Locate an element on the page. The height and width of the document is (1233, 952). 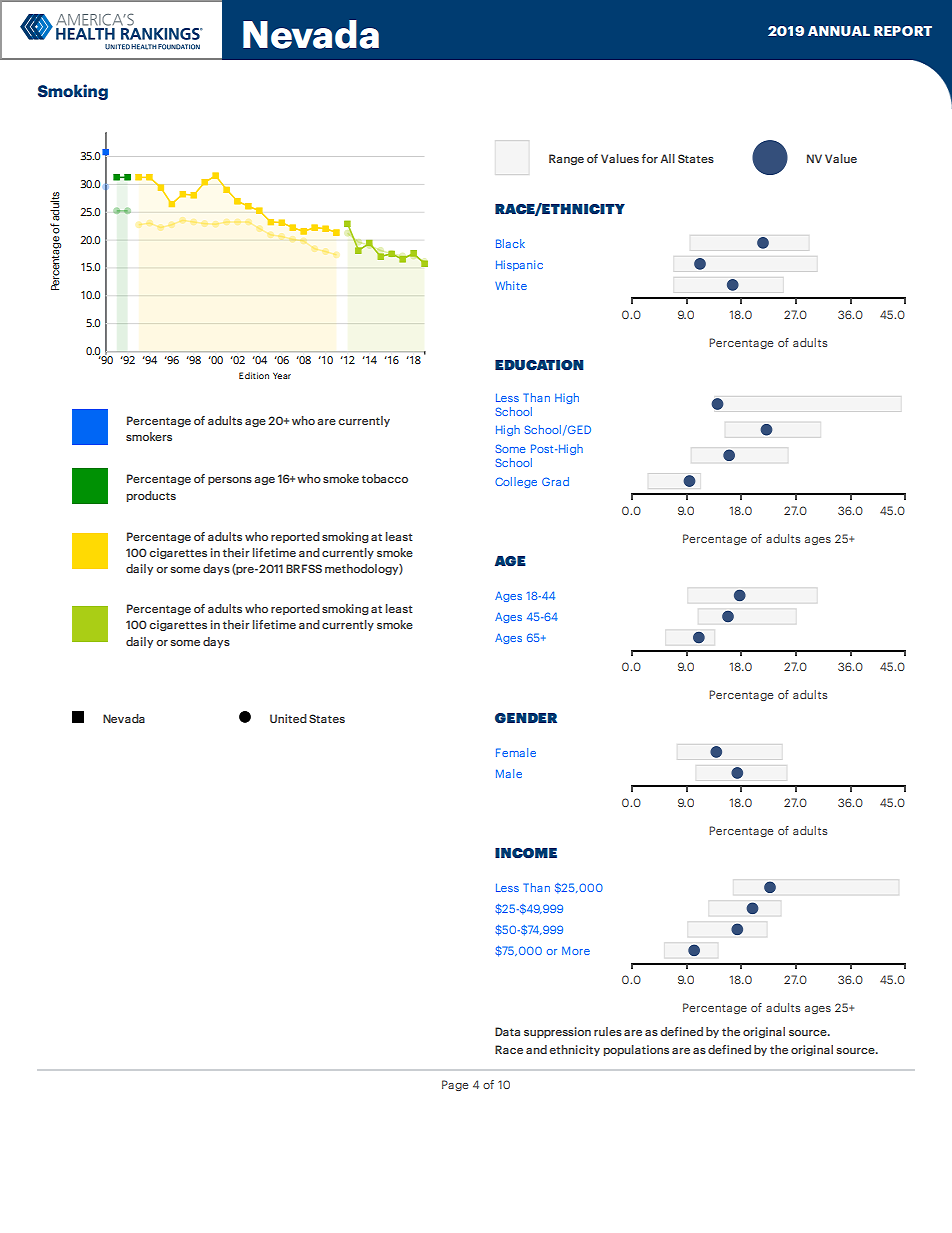
for is located at coordinates (650, 158).
